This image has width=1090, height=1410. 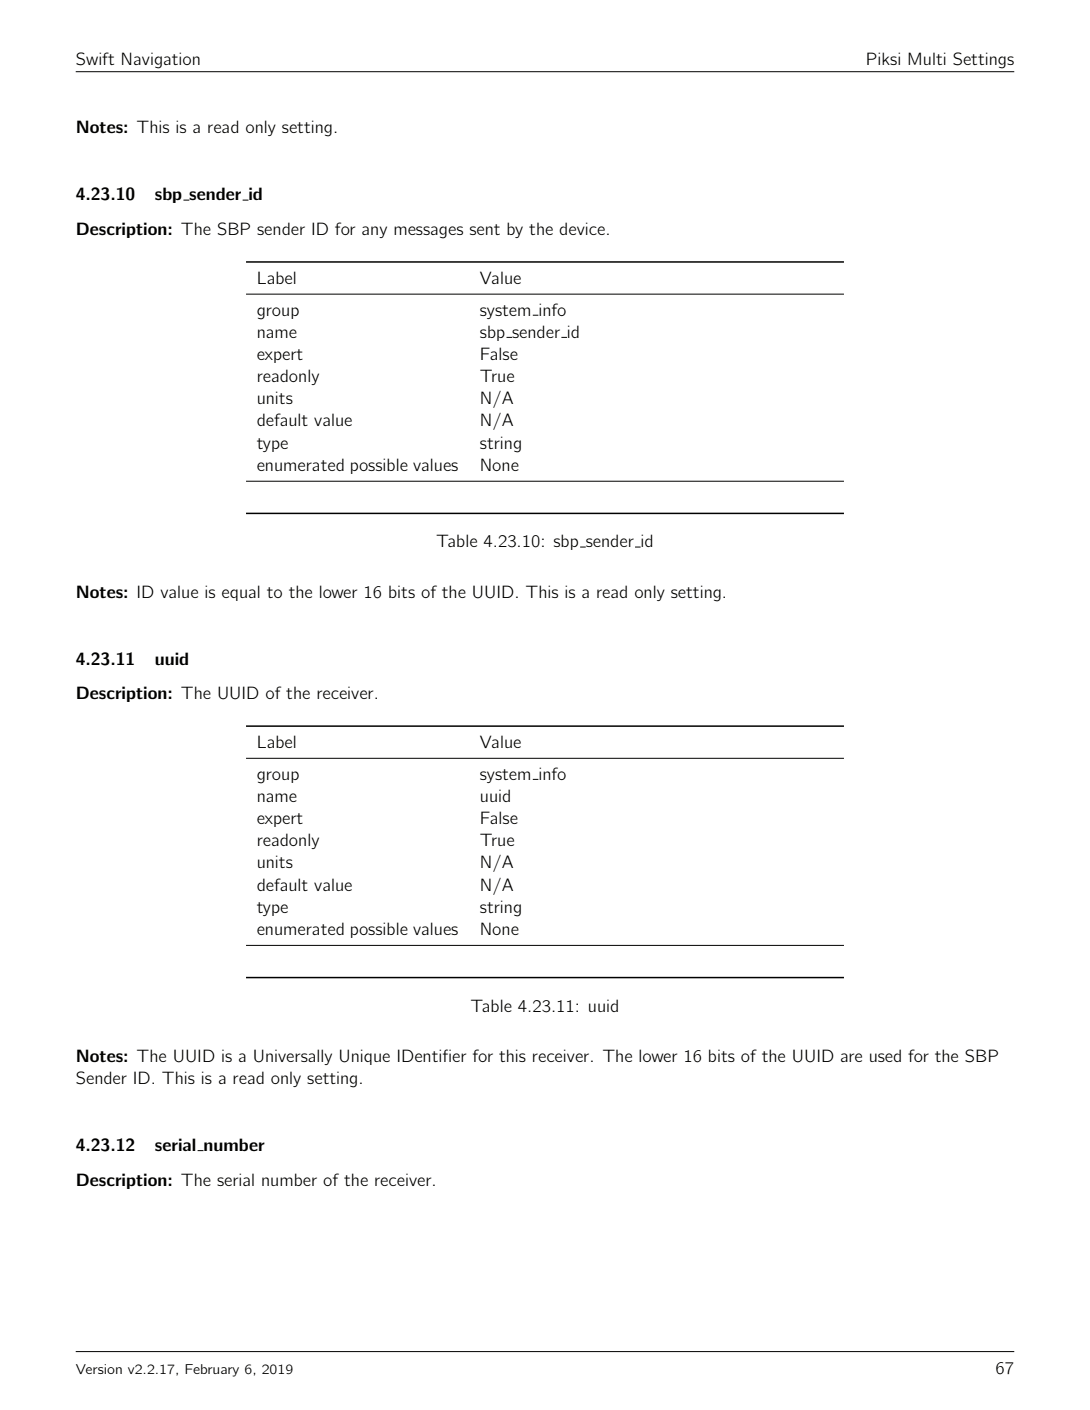 What do you see at coordinates (851, 1057) in the image?
I see `are` at bounding box center [851, 1057].
